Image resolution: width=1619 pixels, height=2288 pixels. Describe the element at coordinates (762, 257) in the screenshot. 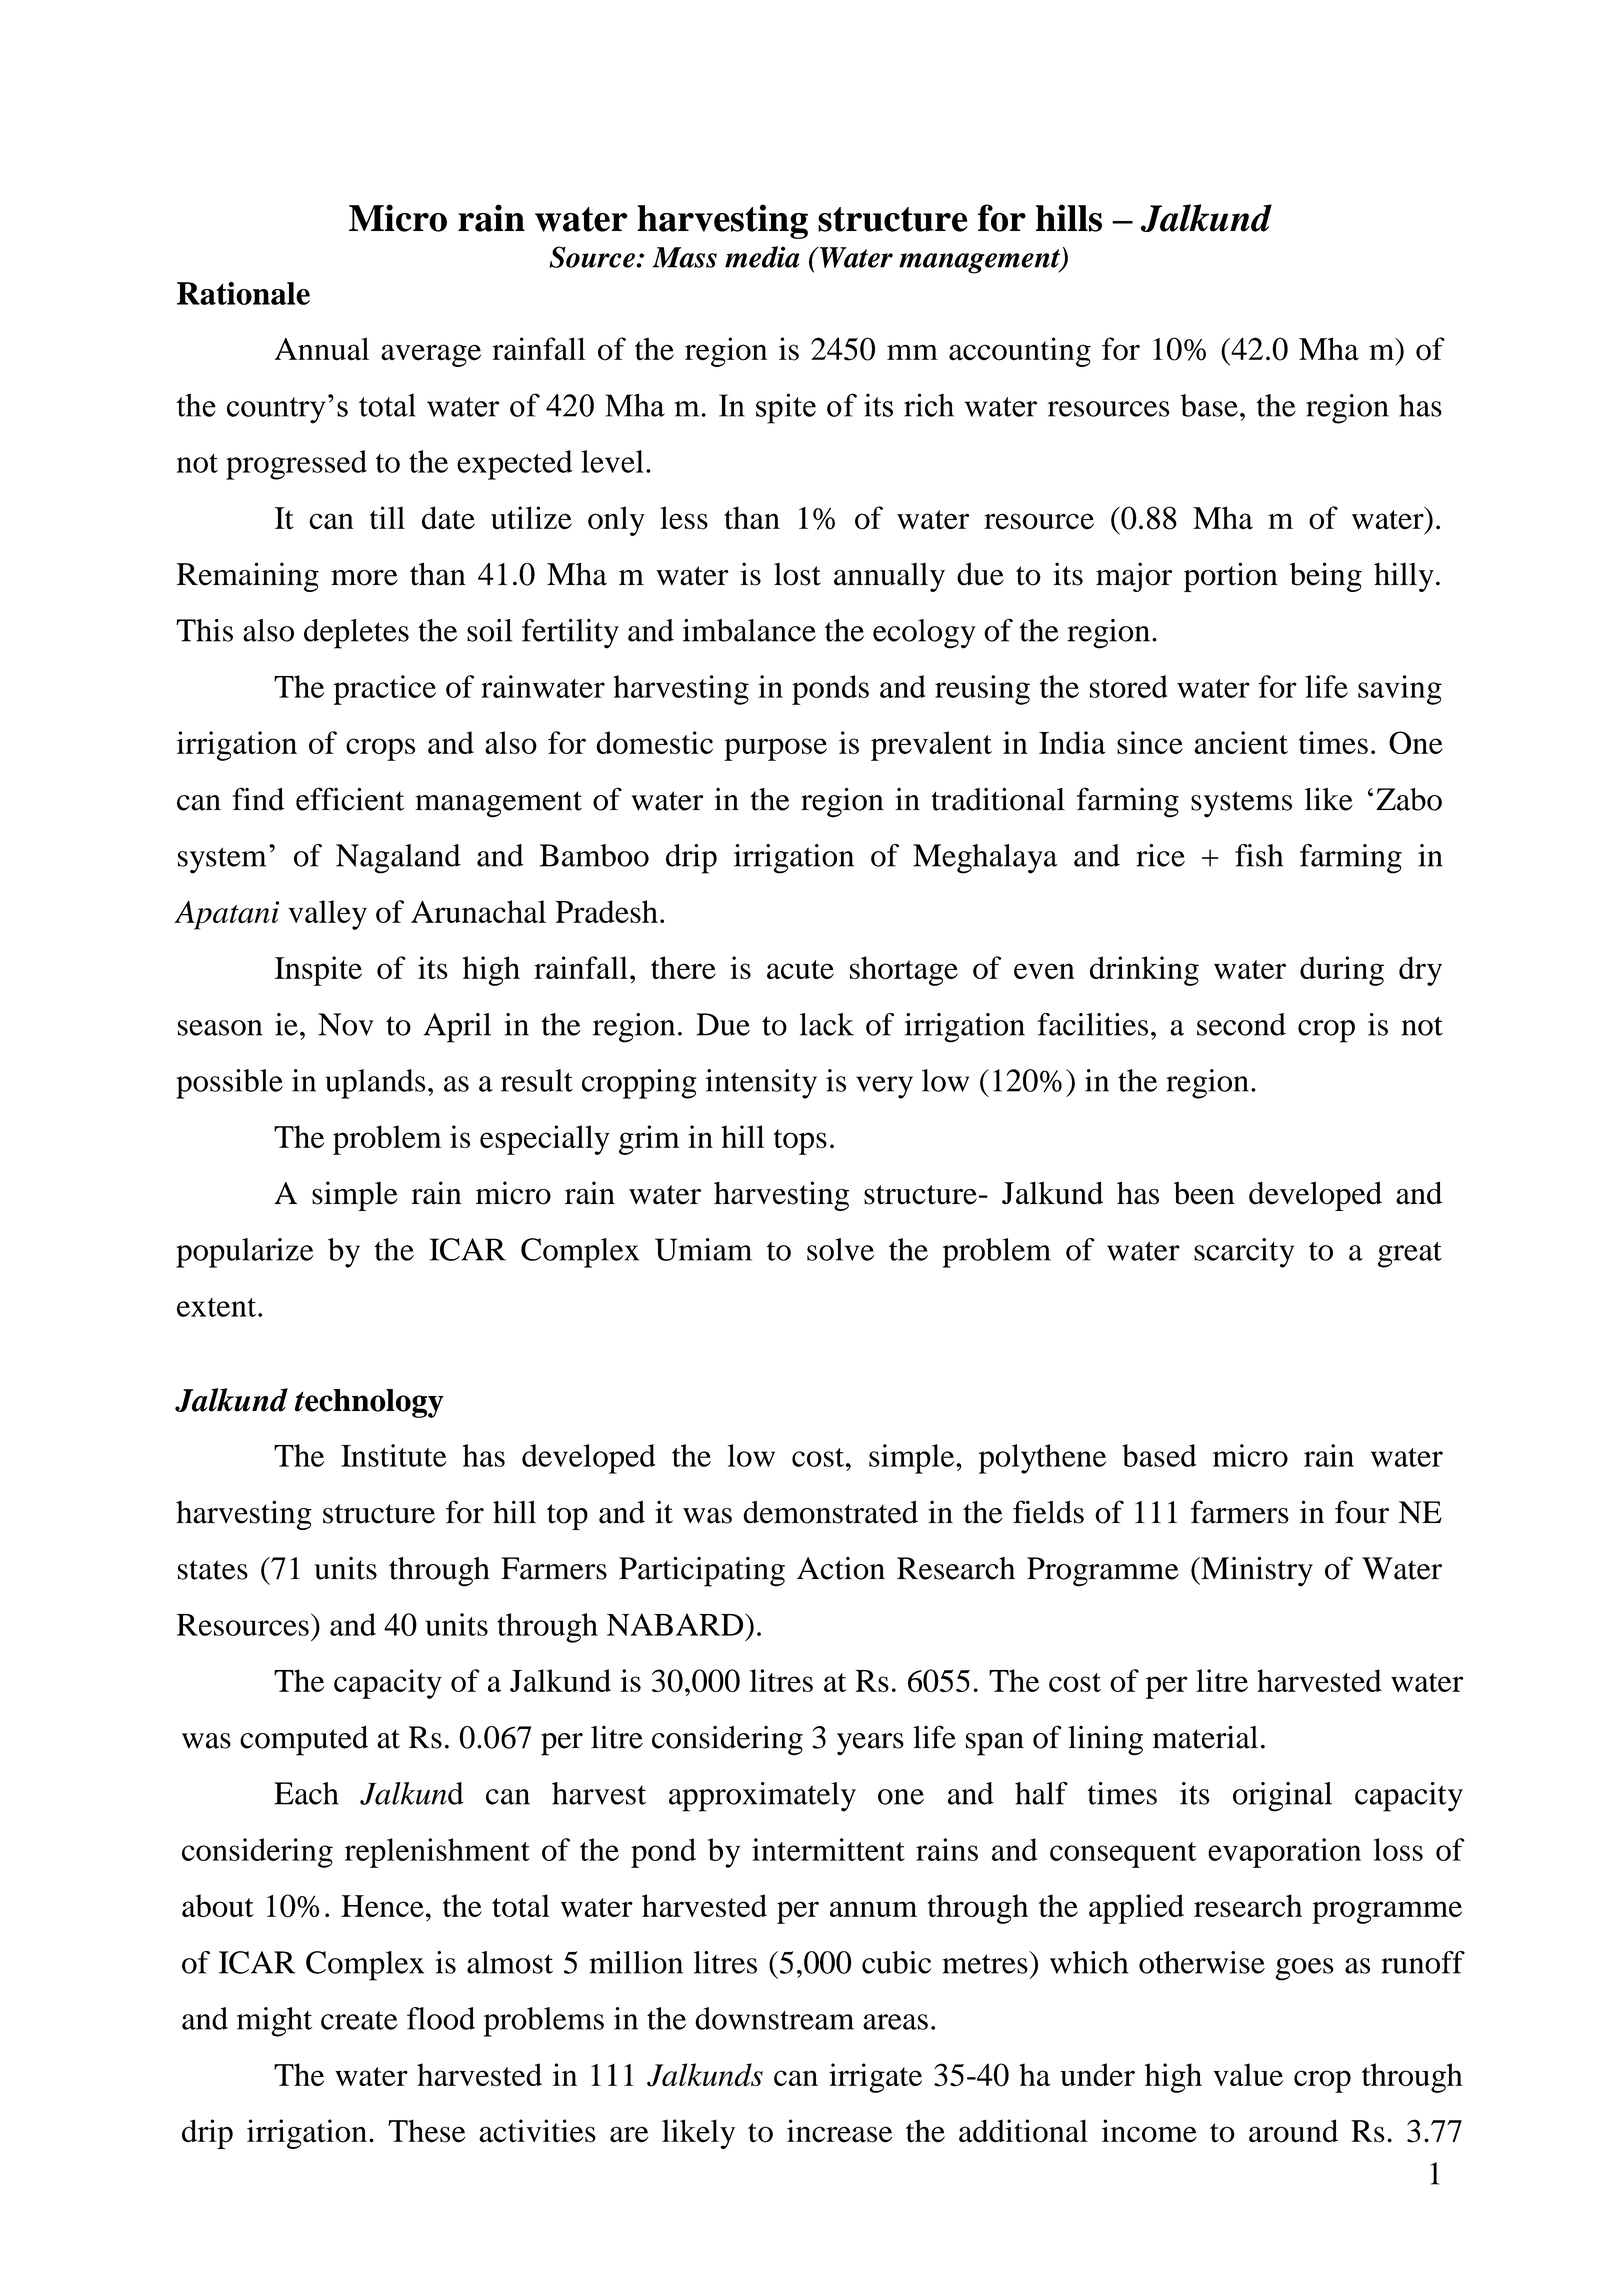

I see `media` at that location.
